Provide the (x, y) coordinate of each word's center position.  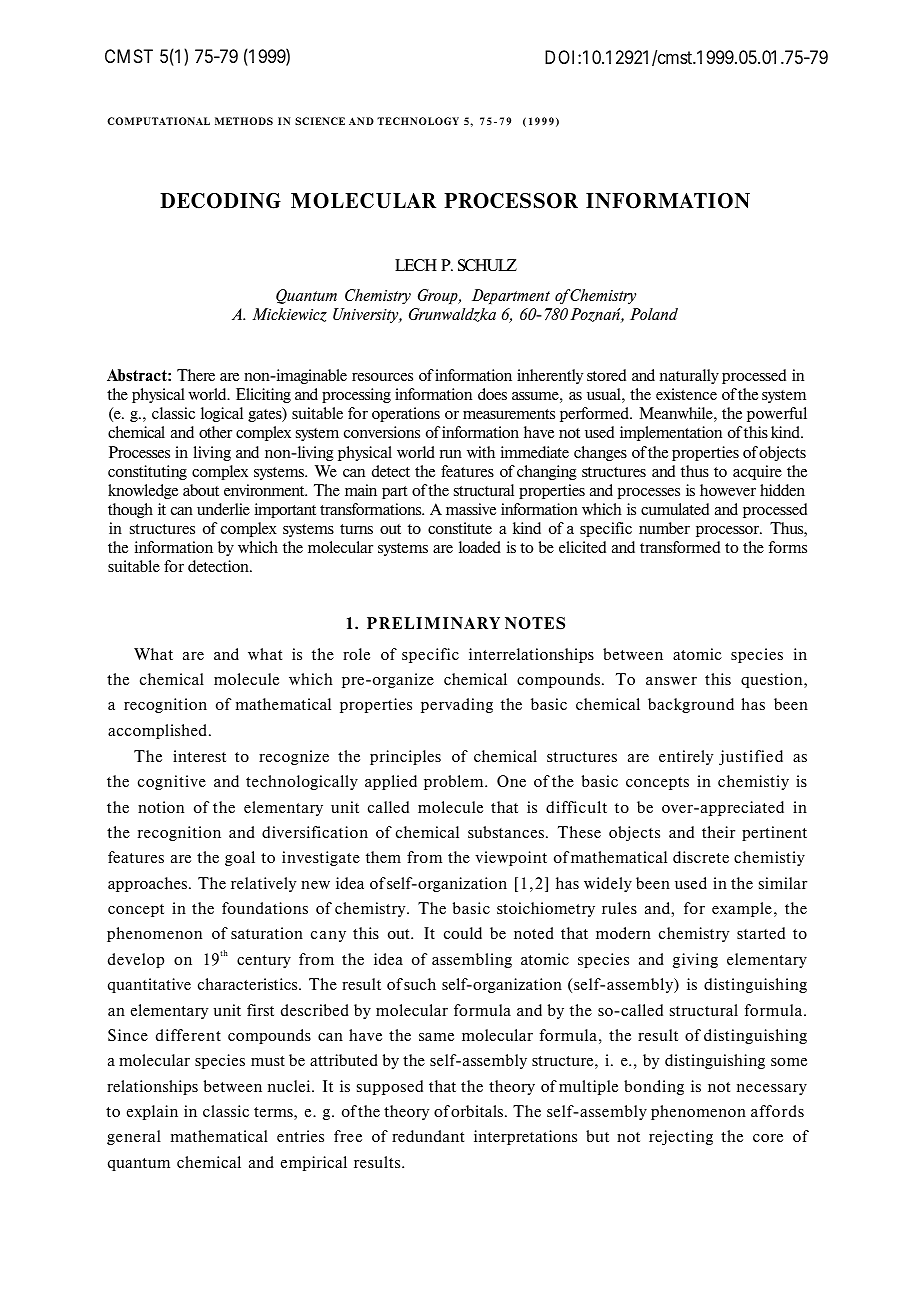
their (718, 832)
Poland (654, 314)
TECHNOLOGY (418, 121)
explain (152, 1112)
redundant (428, 1136)
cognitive (172, 782)
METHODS (244, 121)
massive (471, 509)
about (201, 490)
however (728, 490)
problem (455, 782)
